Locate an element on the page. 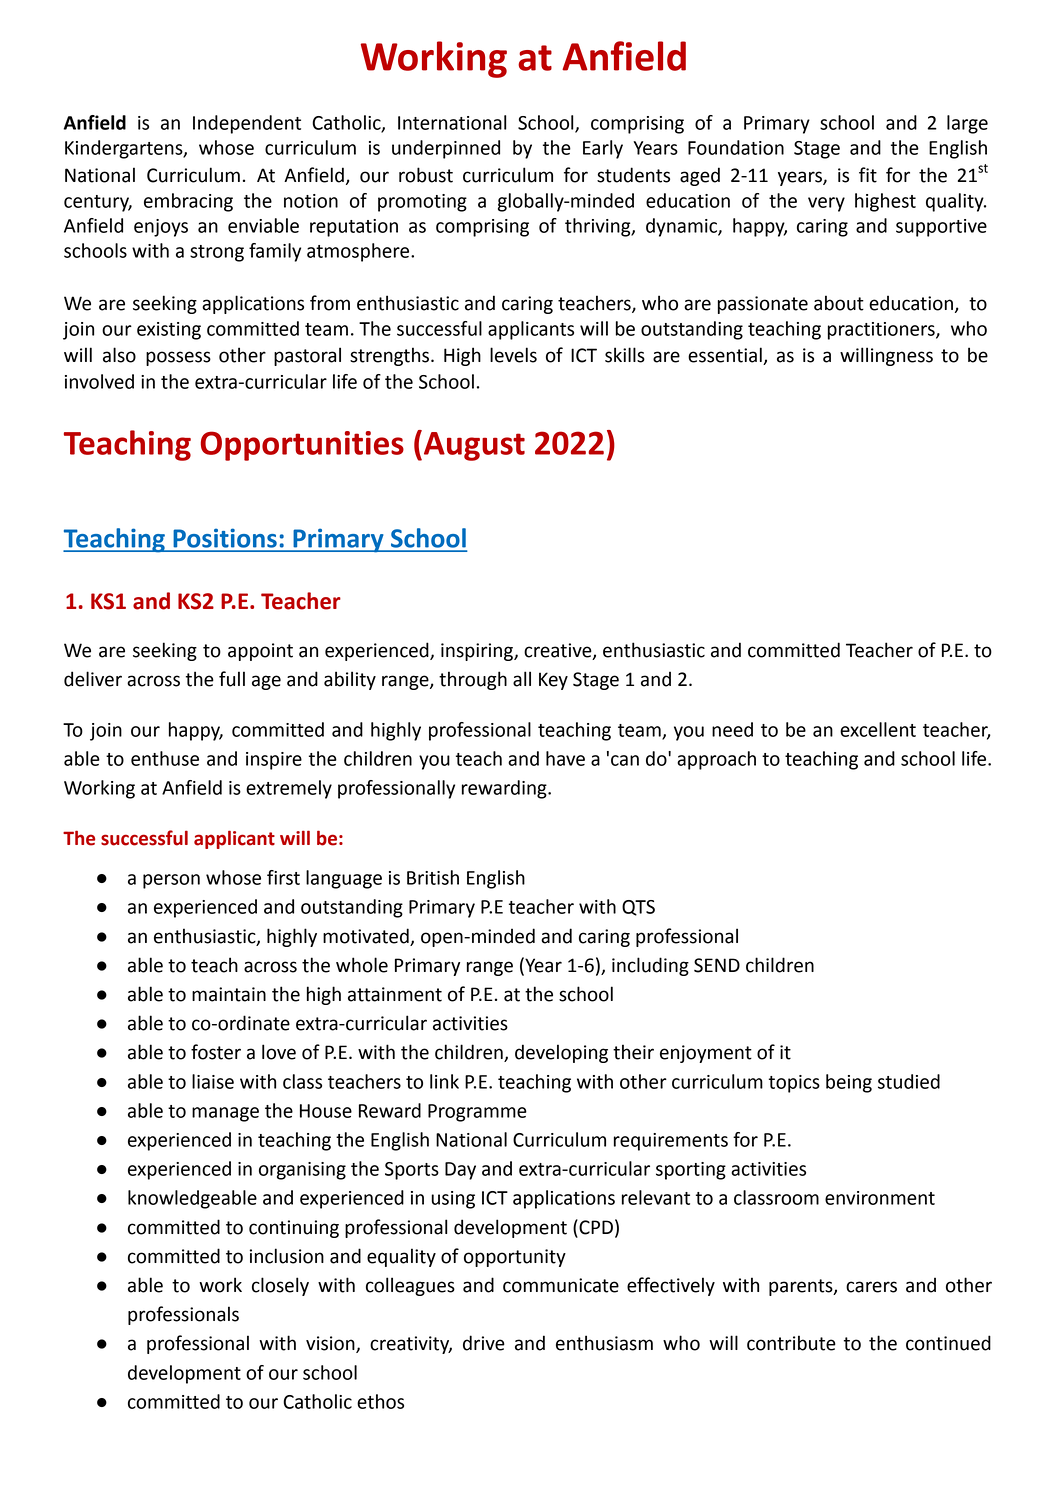 The height and width of the image is (1485, 1051). being is located at coordinates (849, 1083).
